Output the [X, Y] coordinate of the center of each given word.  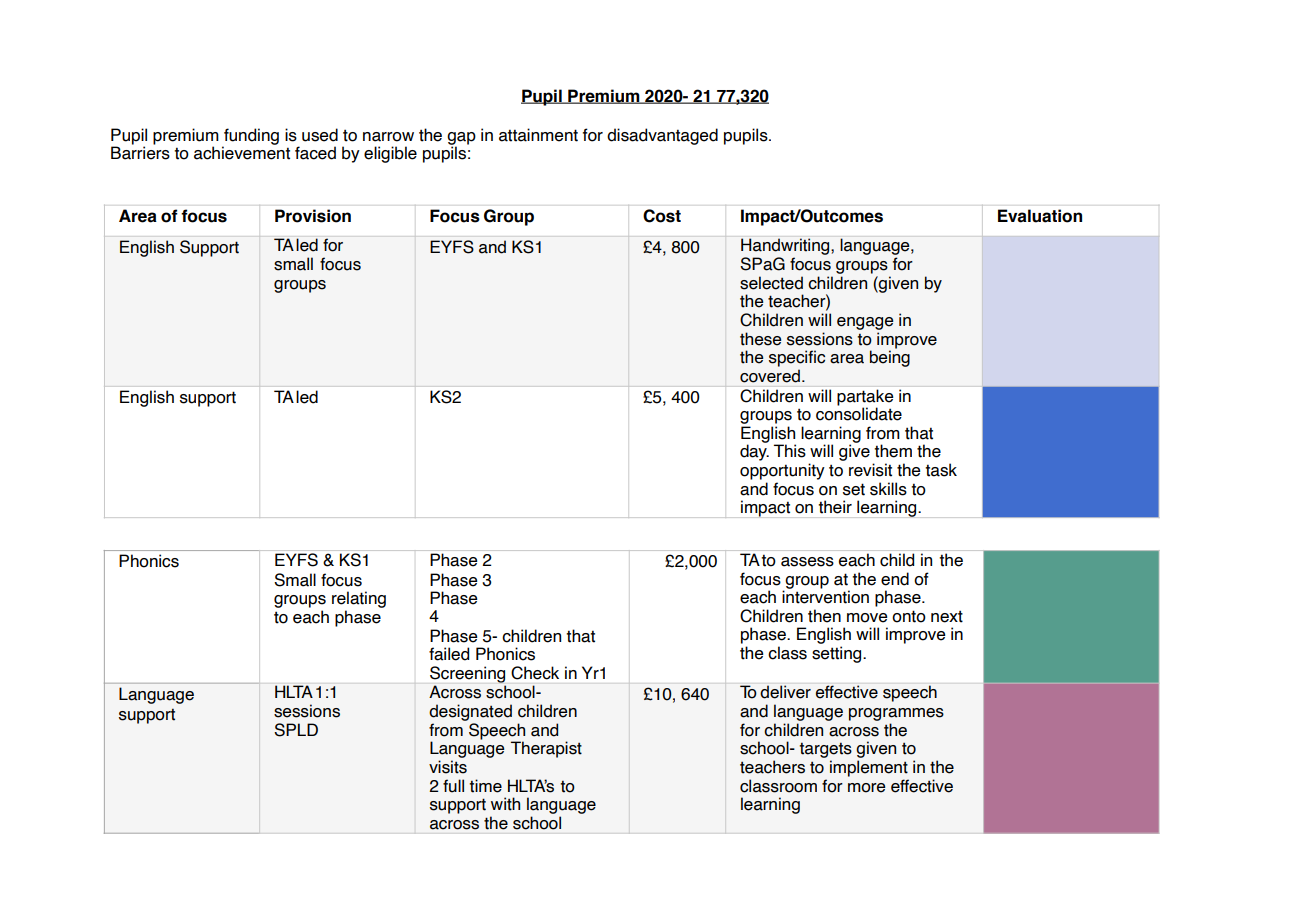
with [505, 804]
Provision [313, 216]
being [890, 358]
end [895, 579]
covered [770, 376]
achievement [242, 153]
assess [807, 562]
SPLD [296, 730]
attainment [538, 135]
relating [359, 599]
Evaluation [1040, 216]
